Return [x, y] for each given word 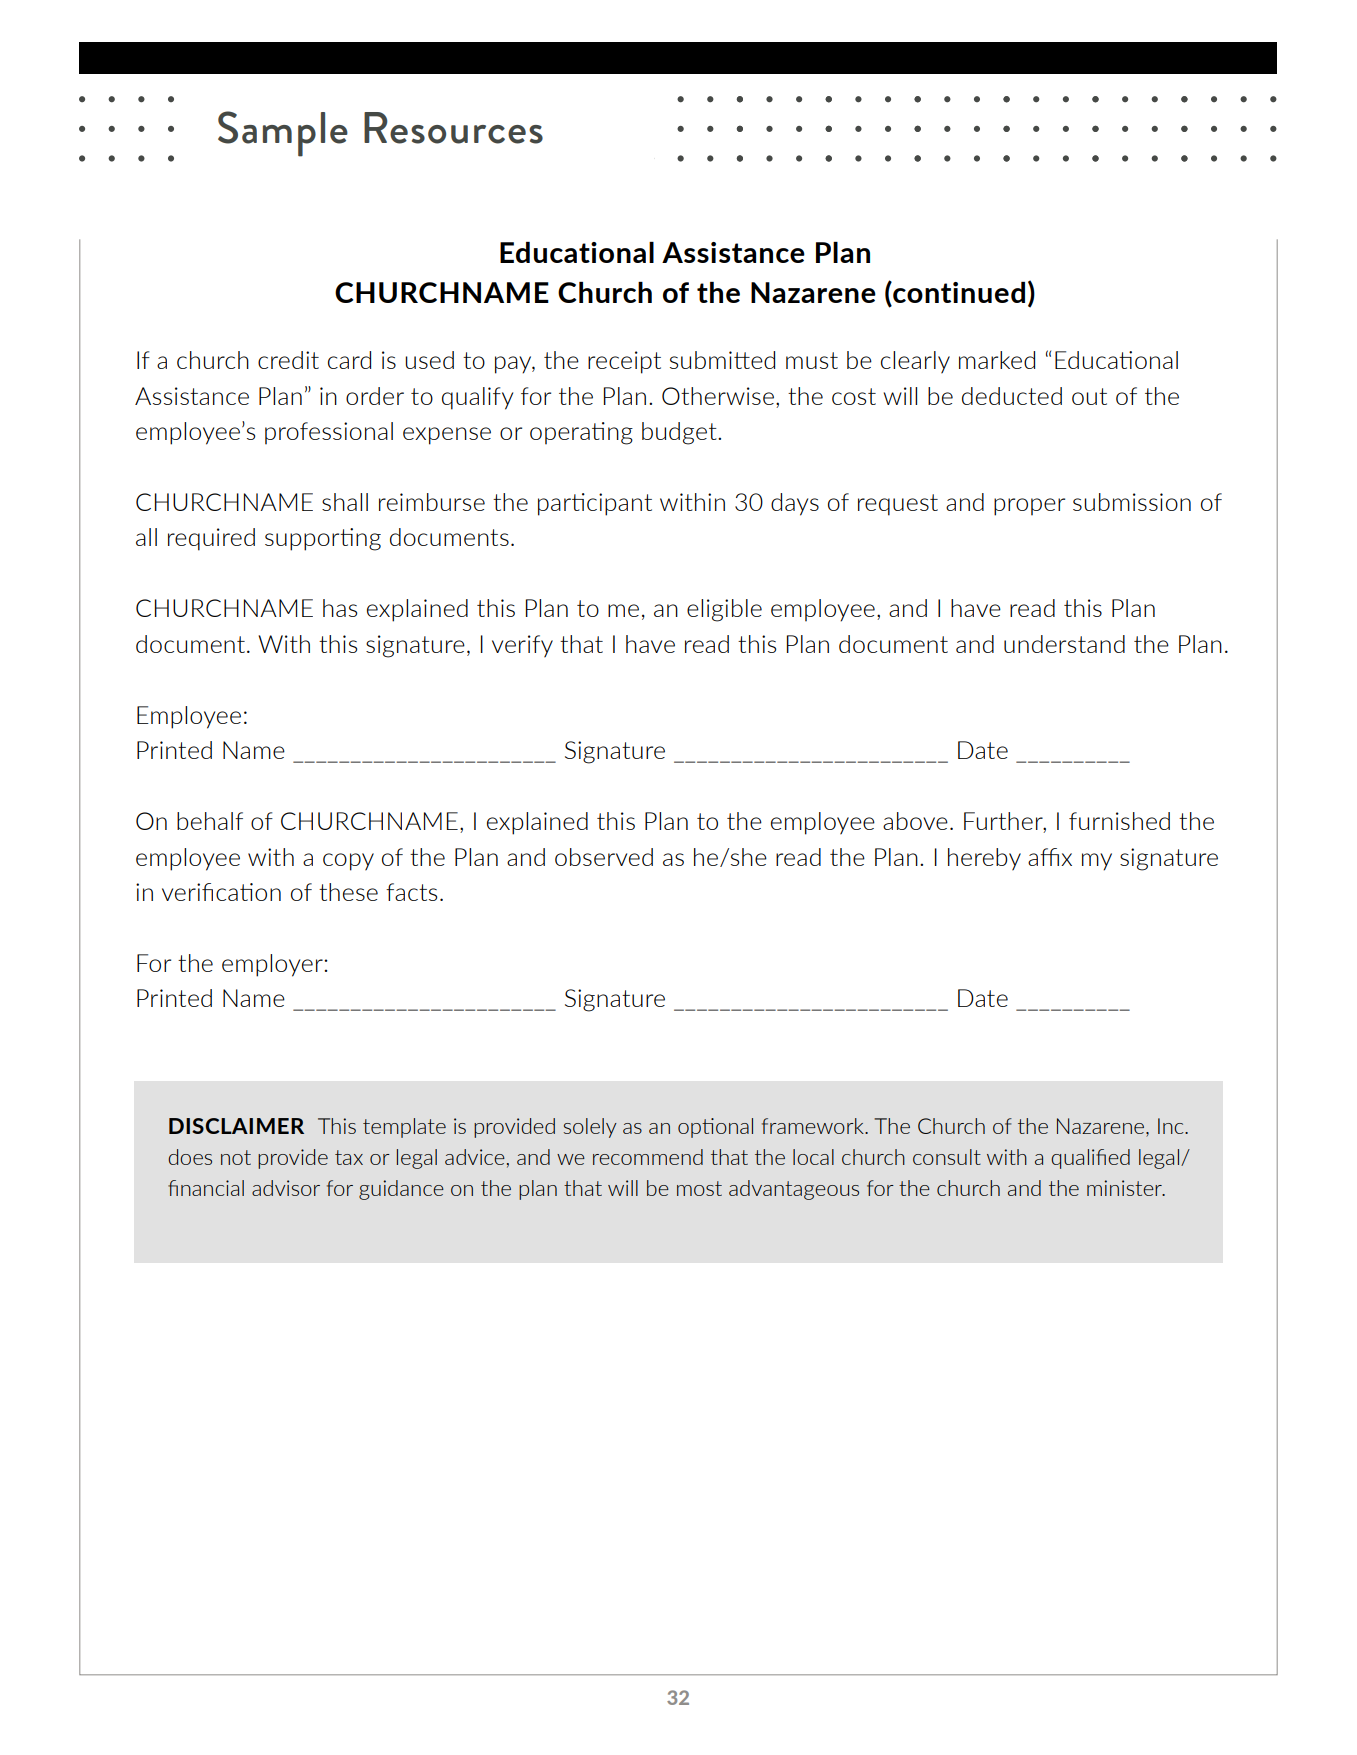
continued [958, 292]
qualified [1090, 1159]
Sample [283, 134]
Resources [453, 128]
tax [349, 1157]
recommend [648, 1157]
